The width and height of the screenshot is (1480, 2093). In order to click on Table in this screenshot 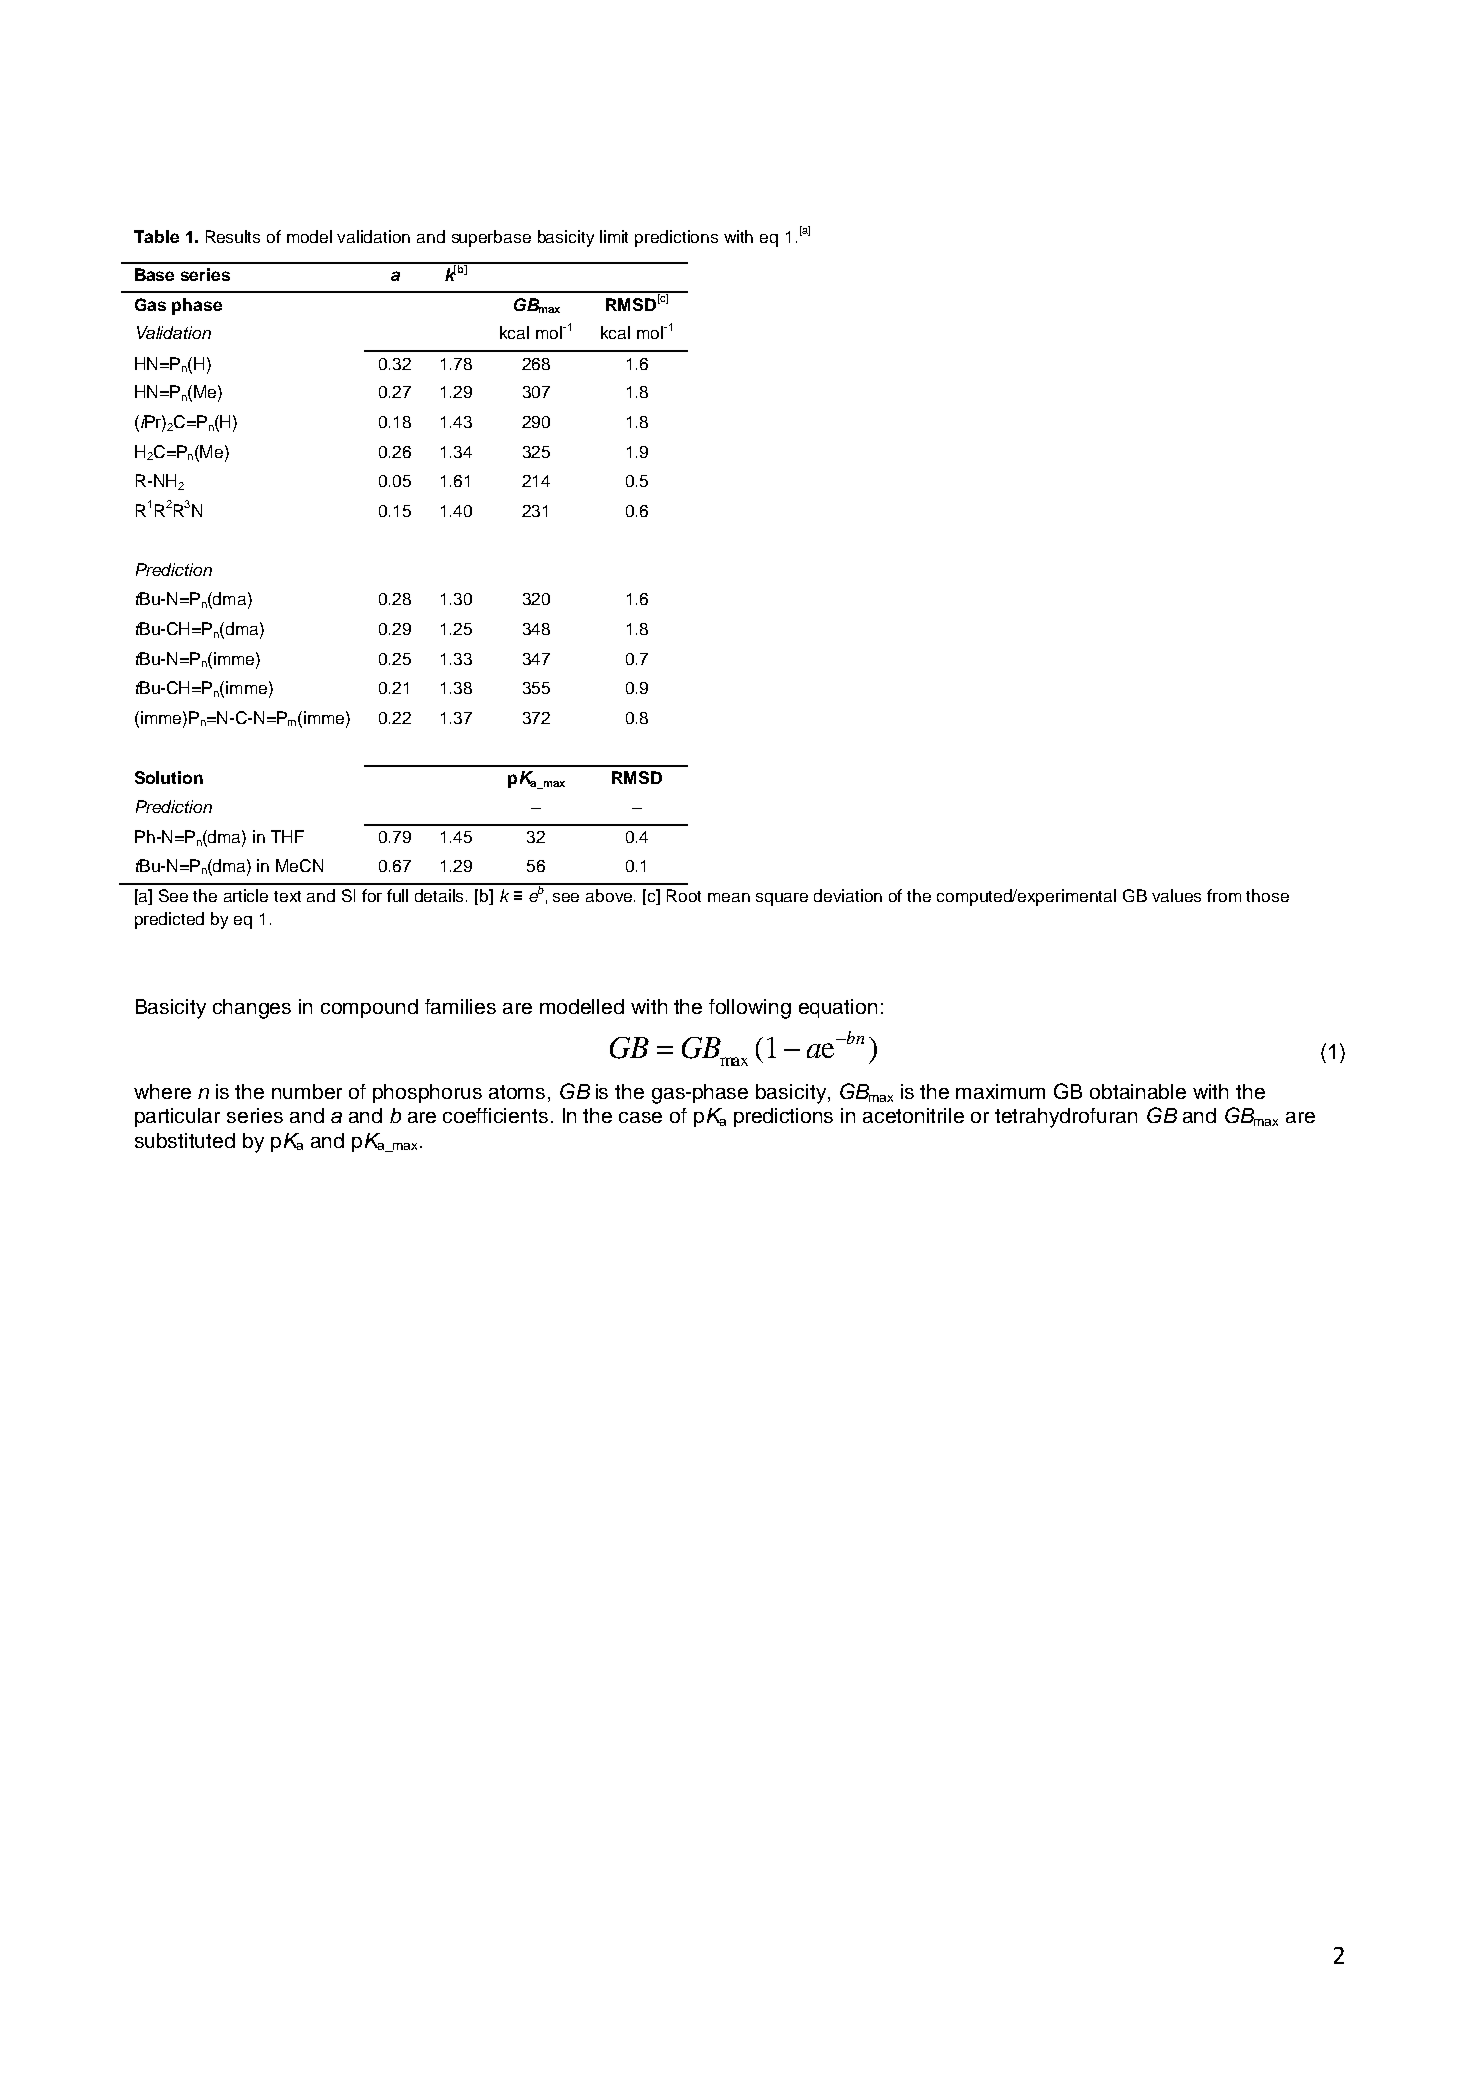, I will do `click(156, 236)`.
